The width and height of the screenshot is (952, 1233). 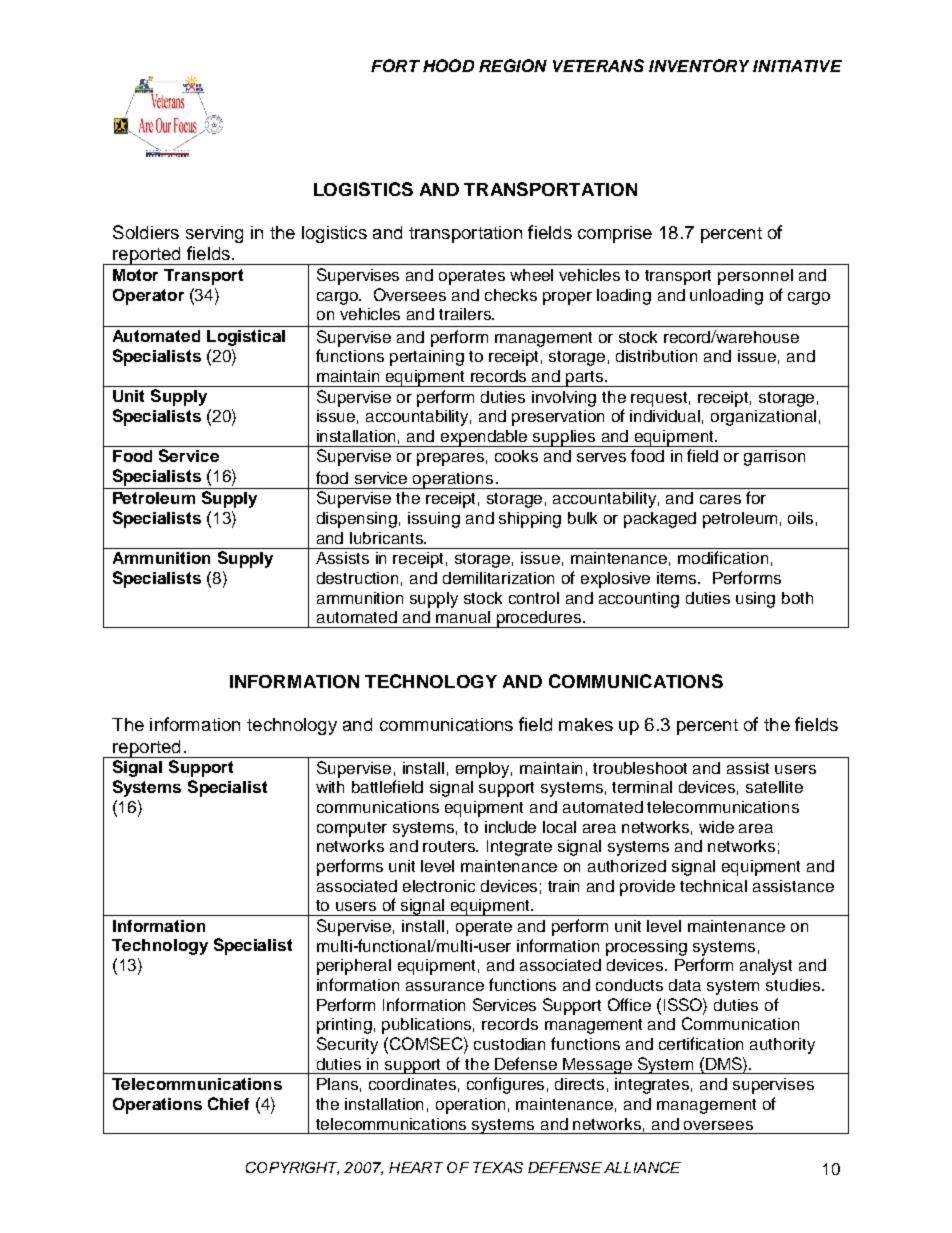 I want to click on serving, so click(x=214, y=234).
